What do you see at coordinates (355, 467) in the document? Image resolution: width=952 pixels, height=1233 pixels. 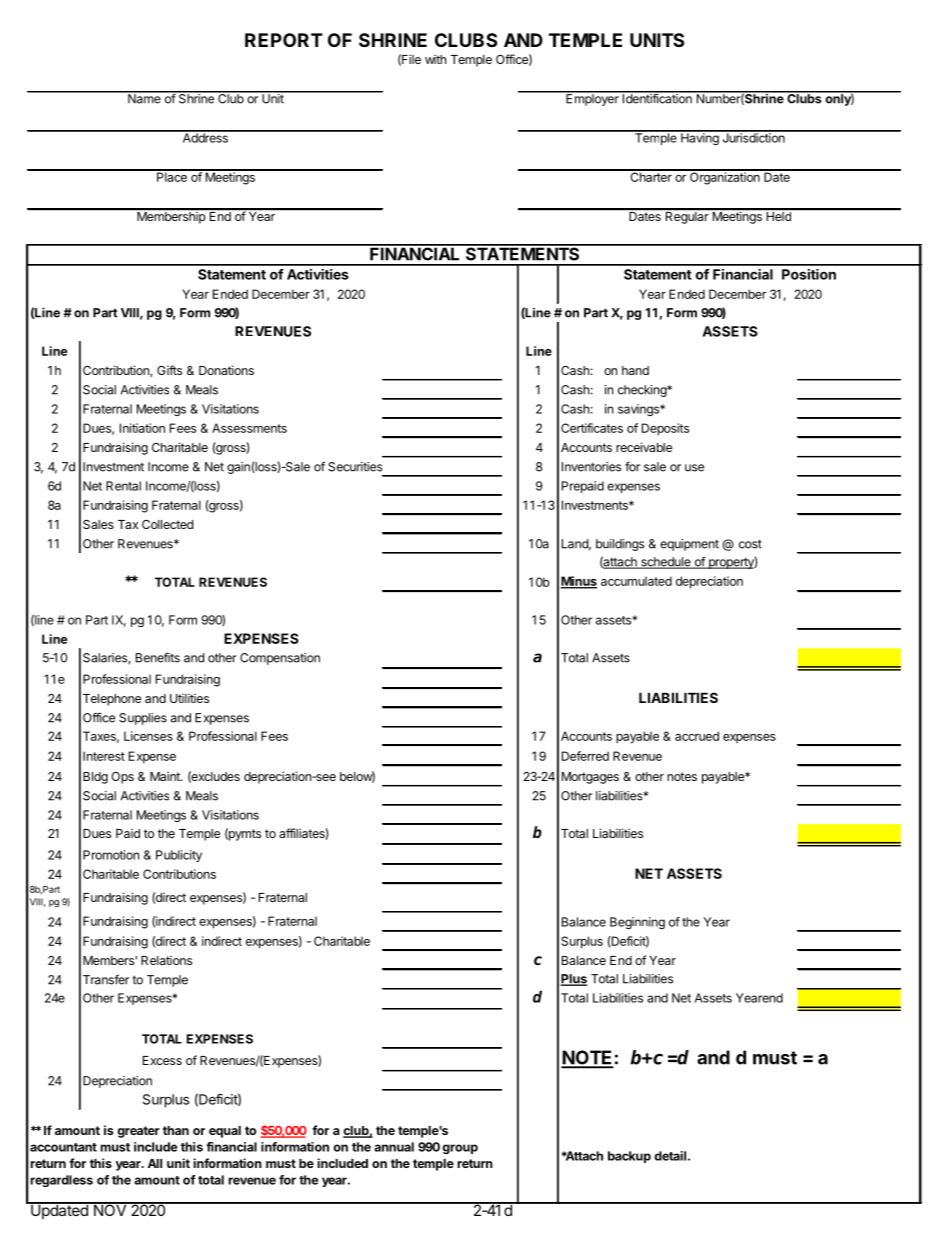 I see `Securities` at bounding box center [355, 467].
